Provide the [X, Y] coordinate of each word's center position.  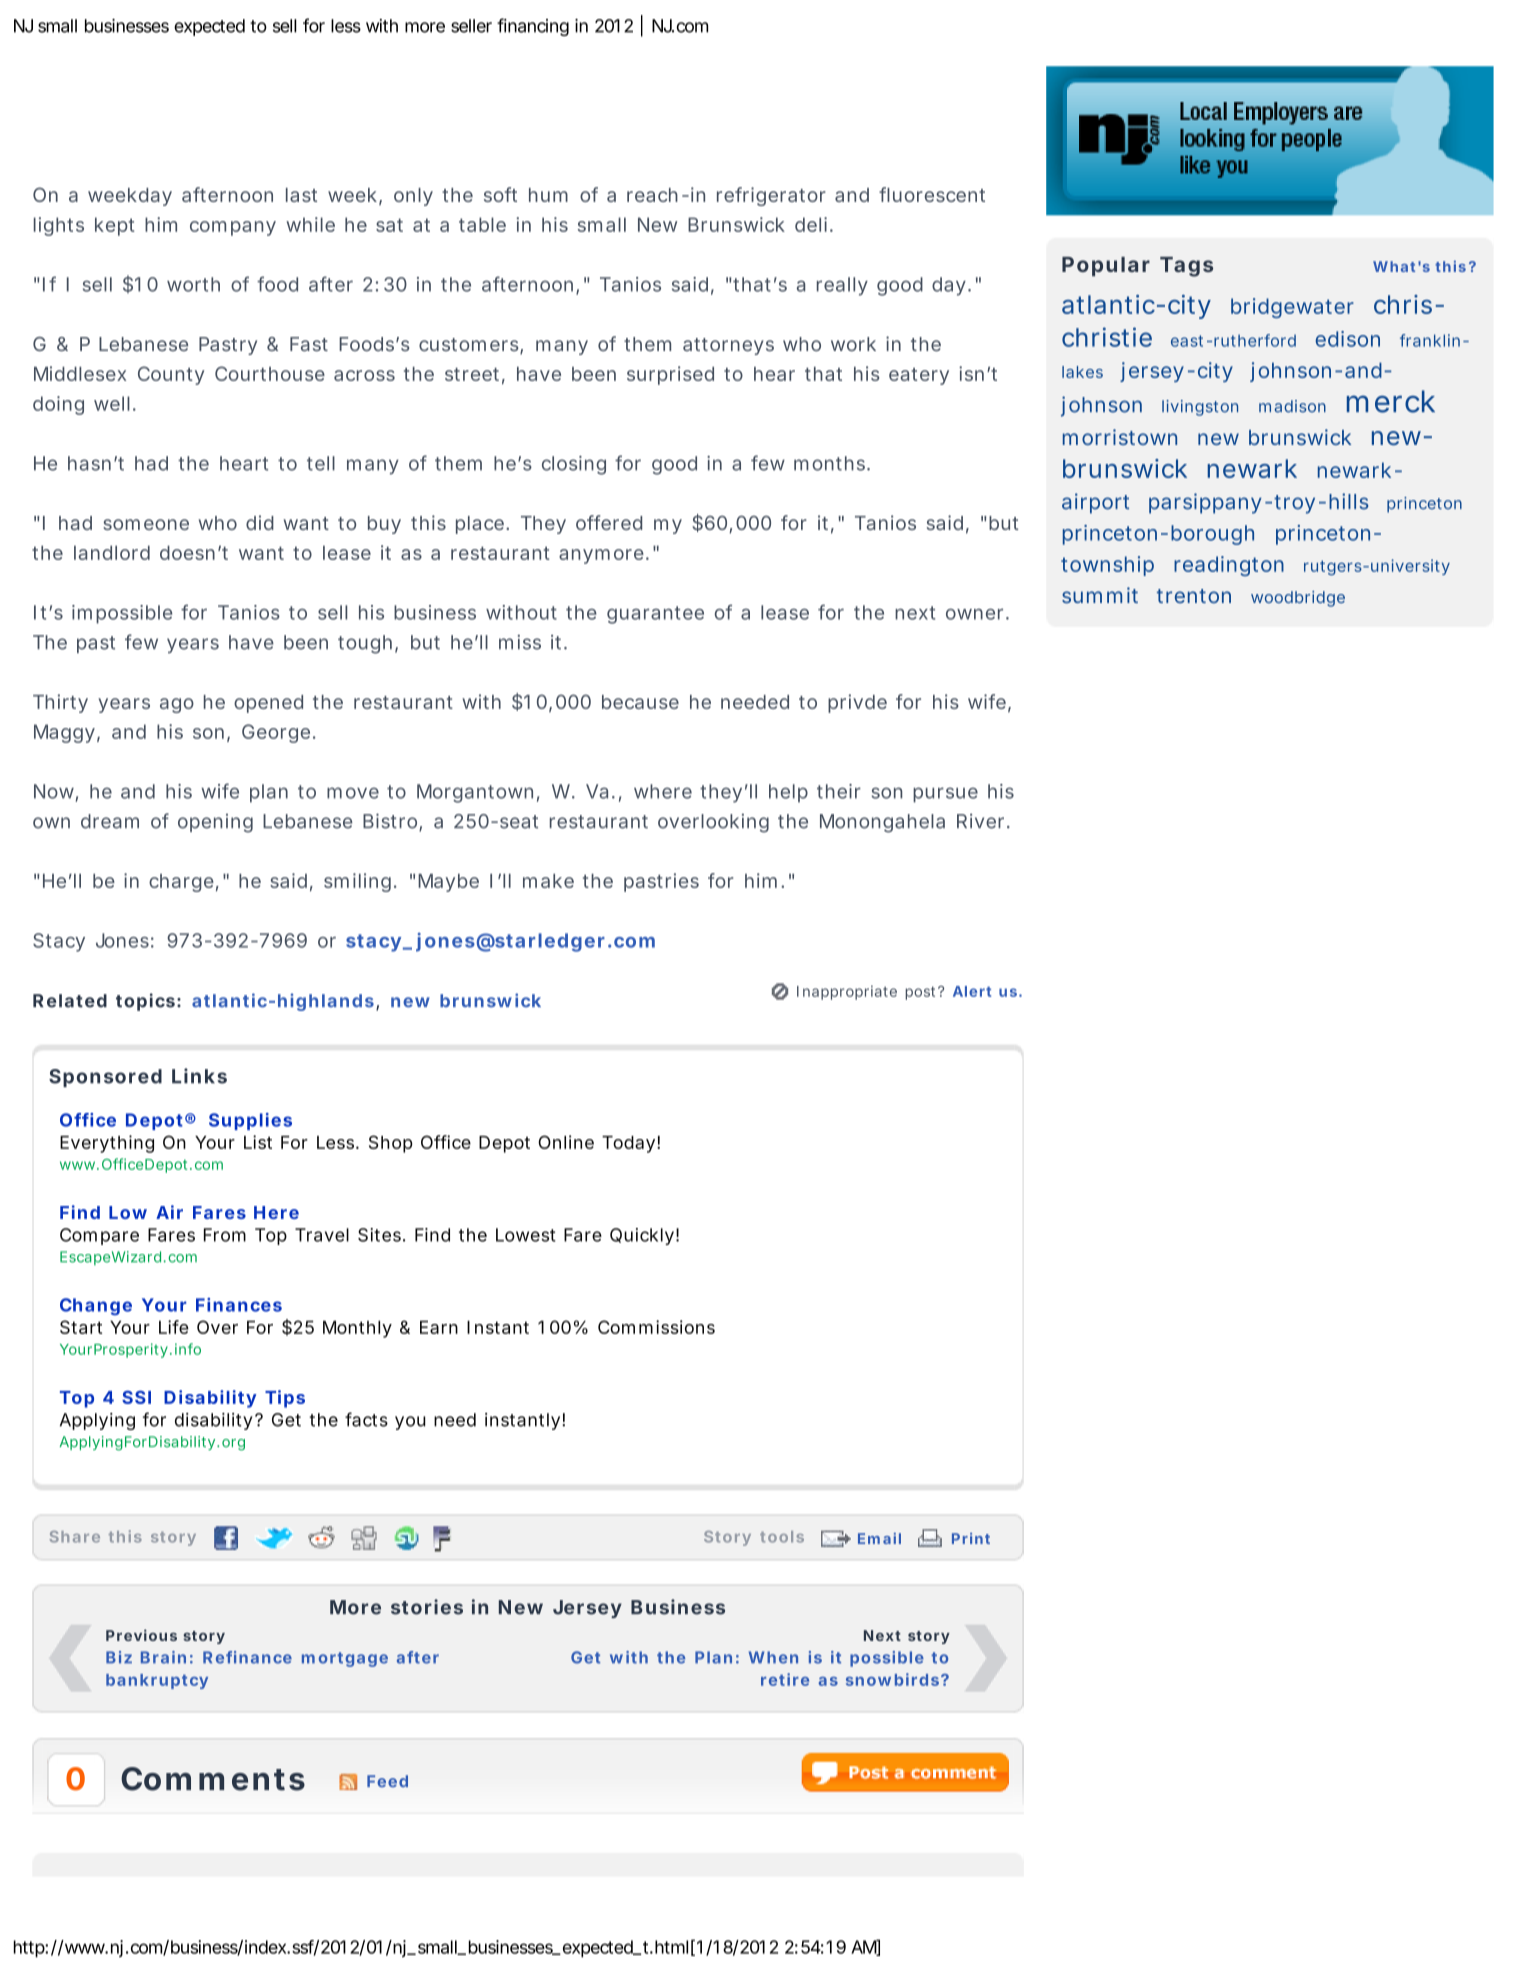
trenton [1194, 596]
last [301, 195]
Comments [213, 1779]
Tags [1186, 267]
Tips [285, 1399]
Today [628, 1144]
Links [199, 1076]
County [171, 375]
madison [1292, 406]
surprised [670, 375]
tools [782, 1537]
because [640, 702]
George [276, 733]
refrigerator [771, 196]
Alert [972, 991]
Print [971, 1538]
